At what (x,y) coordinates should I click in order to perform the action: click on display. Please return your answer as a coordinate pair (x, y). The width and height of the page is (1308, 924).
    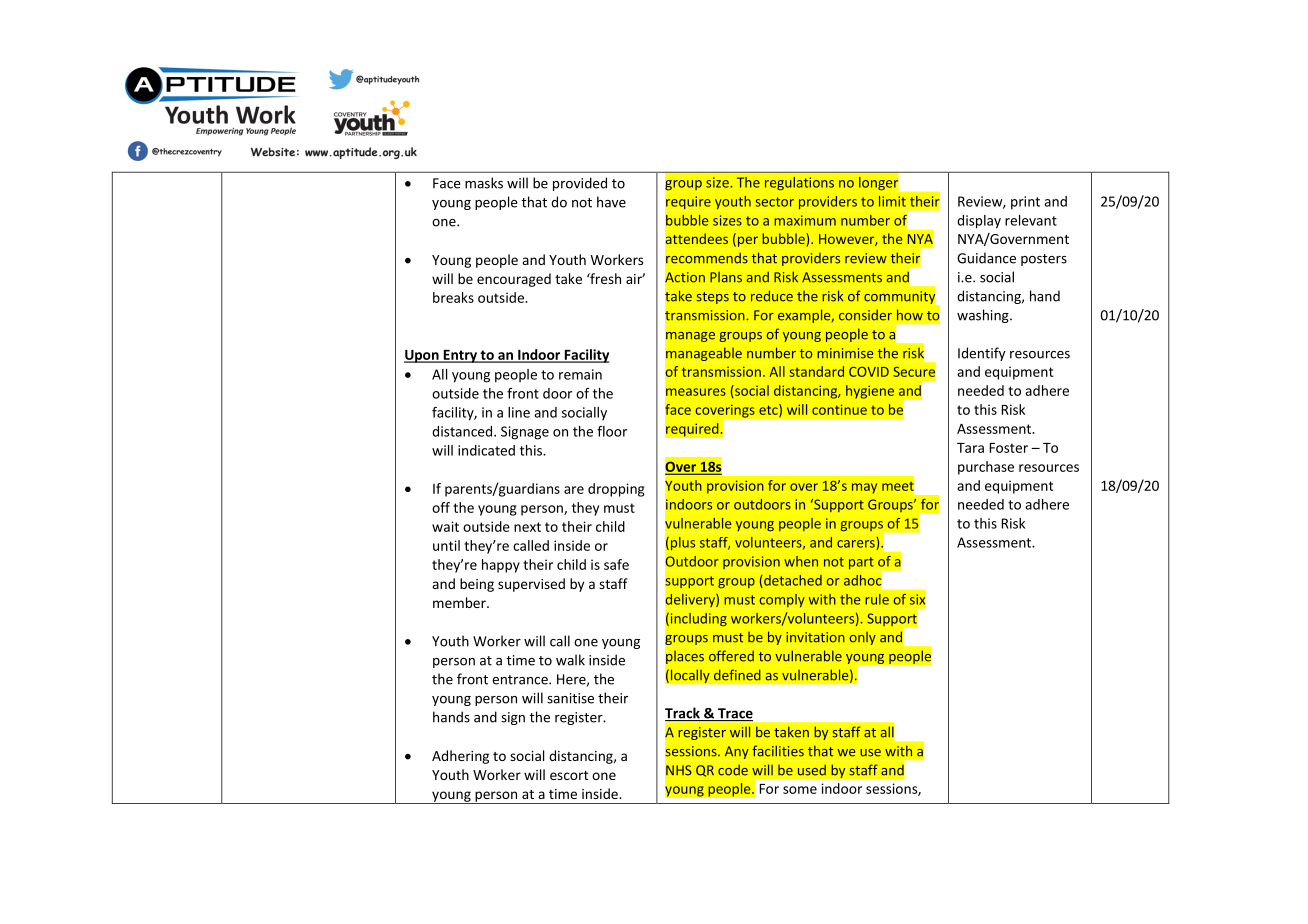
    Looking at the image, I should click on (979, 222).
